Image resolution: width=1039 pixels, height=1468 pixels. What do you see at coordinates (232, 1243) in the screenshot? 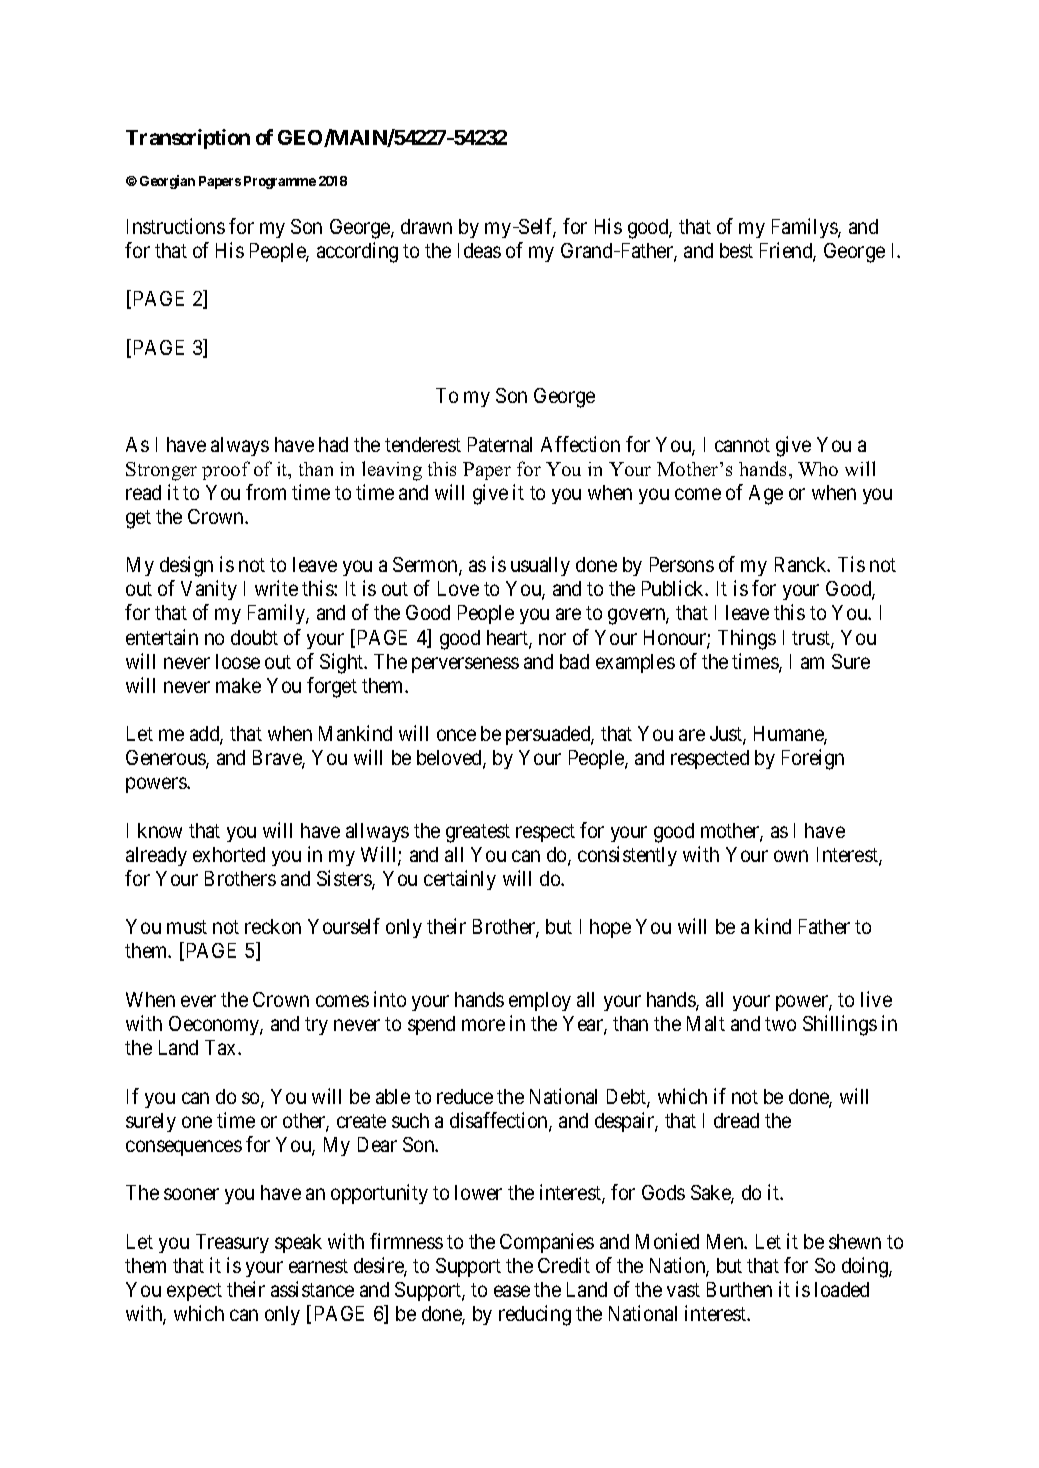
I see `Treasury` at bounding box center [232, 1243].
